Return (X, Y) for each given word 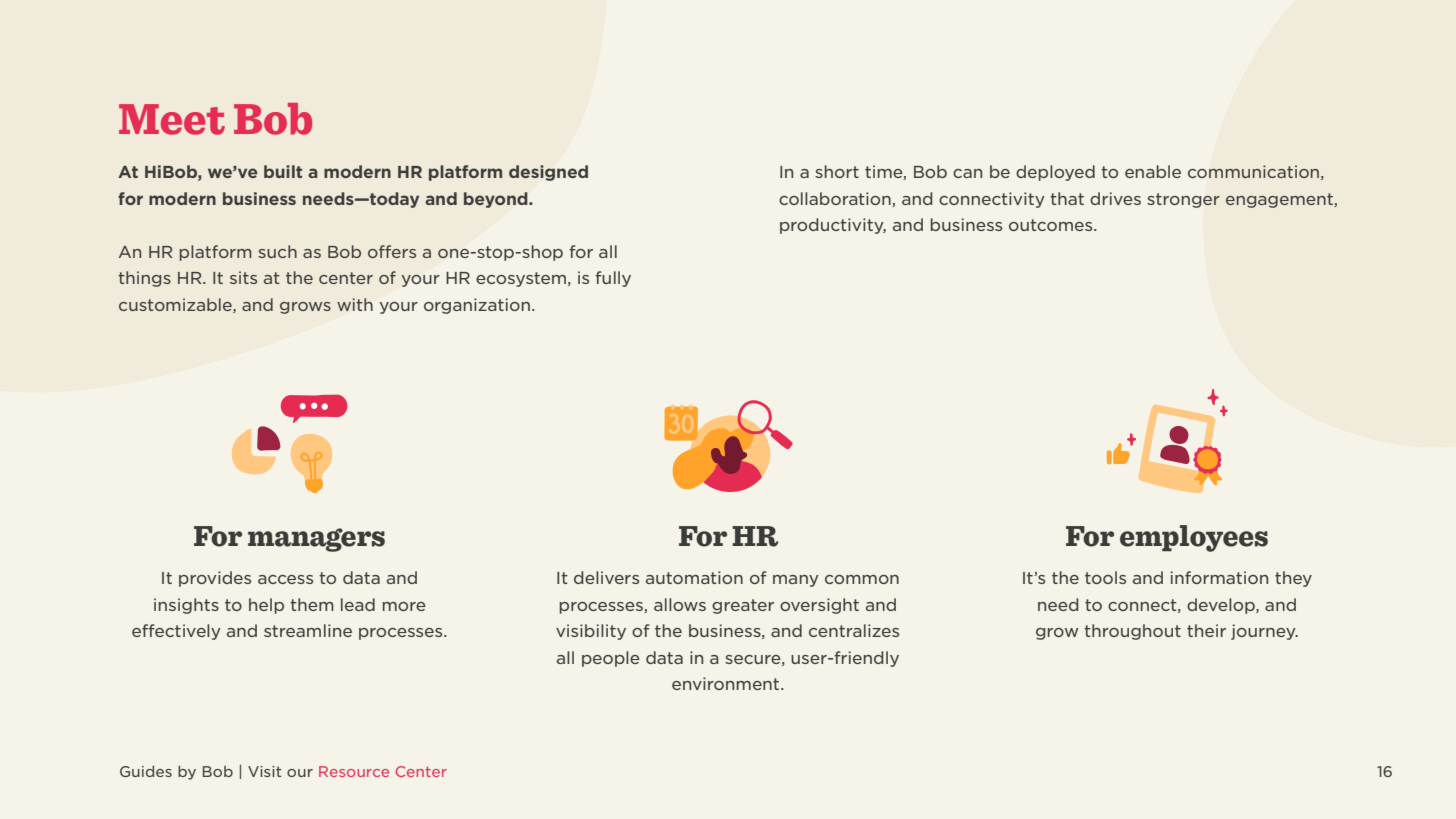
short (837, 171)
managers (316, 540)
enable (1153, 171)
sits (243, 277)
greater (743, 606)
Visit (265, 771)
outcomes (1052, 225)
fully (613, 279)
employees (1194, 538)
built (283, 171)
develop (1222, 606)
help (266, 606)
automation (694, 577)
